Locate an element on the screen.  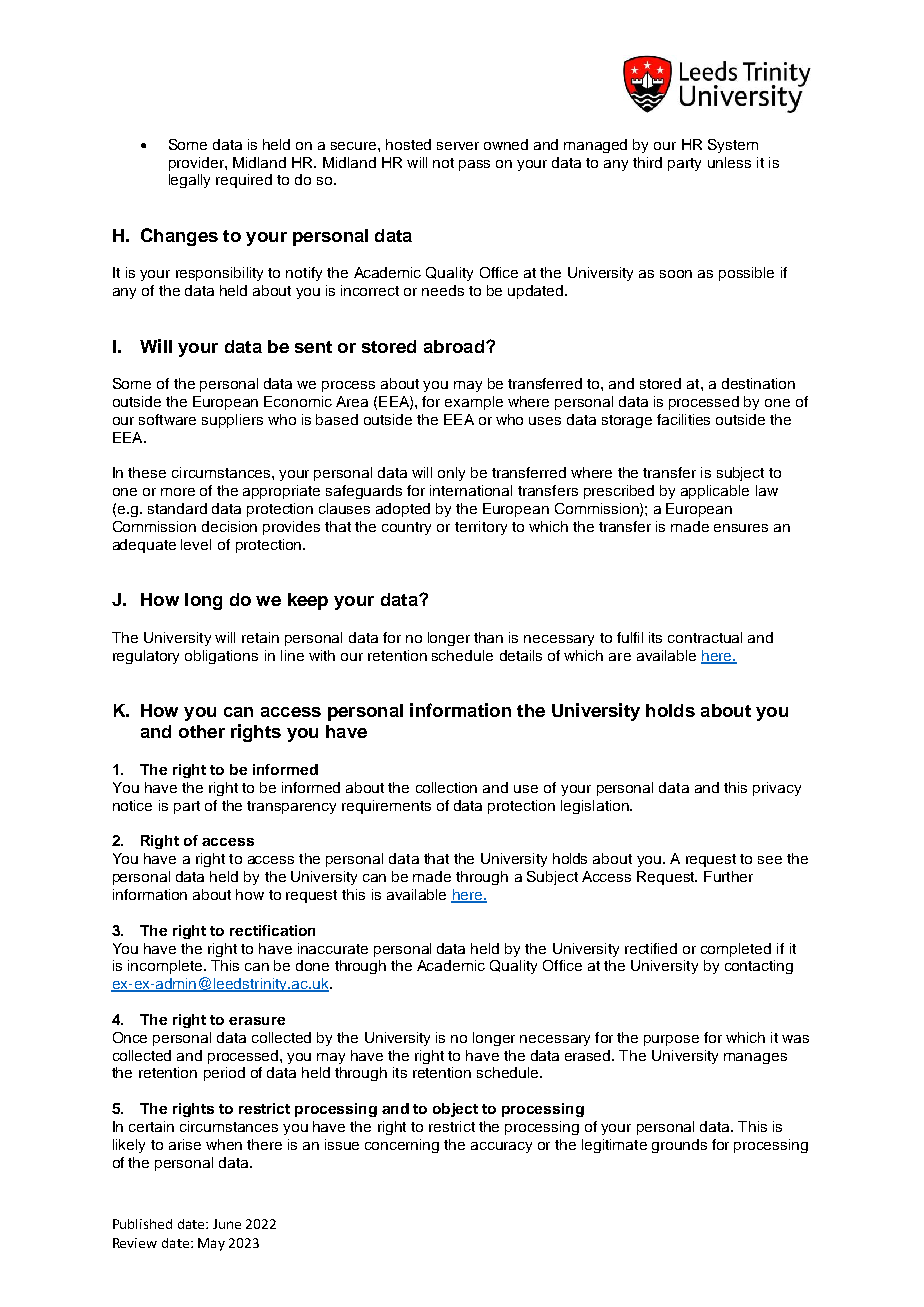
contractual is located at coordinates (705, 637).
